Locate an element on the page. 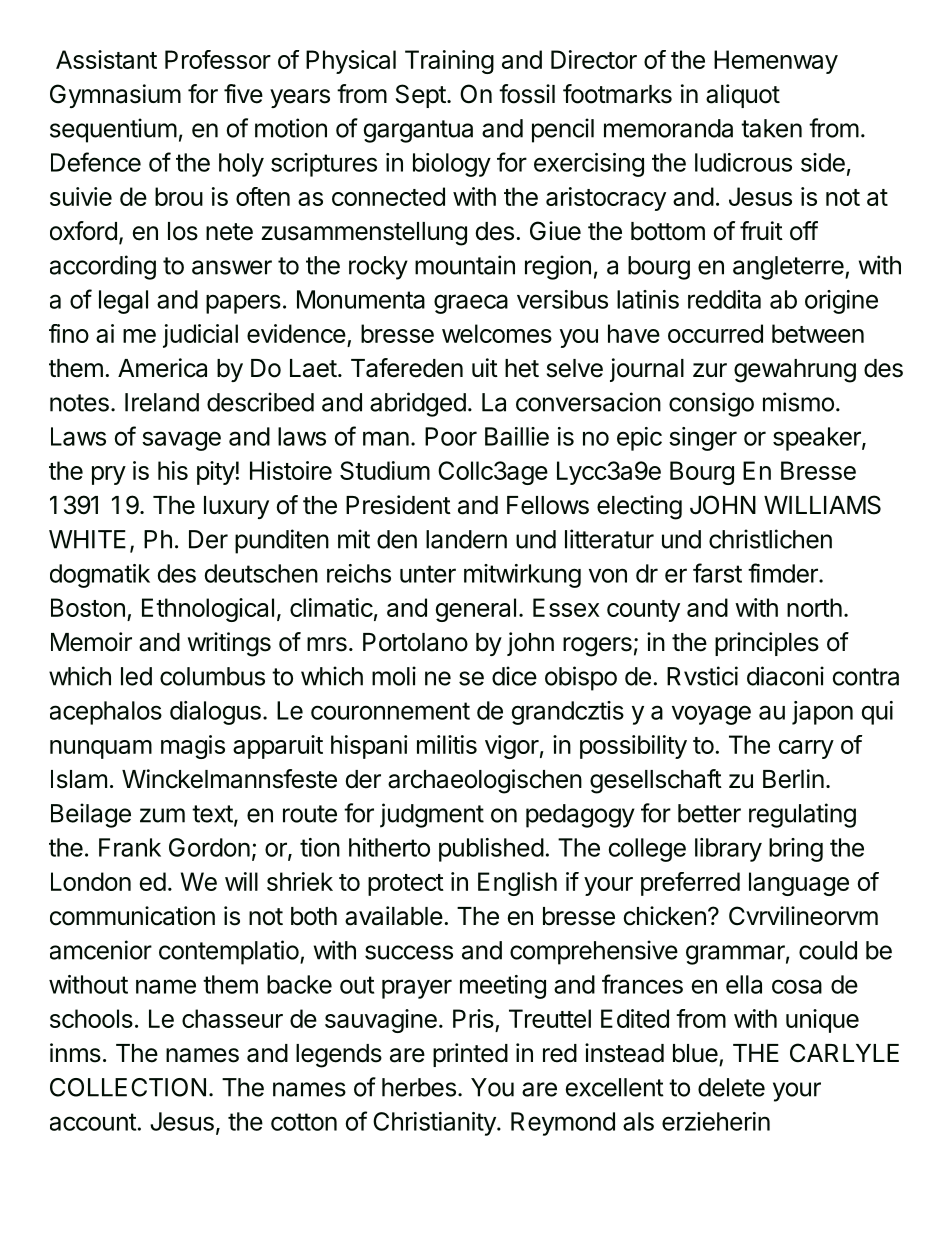 Image resolution: width=952 pixels, height=1233 pixels. judicial is located at coordinates (200, 336).
